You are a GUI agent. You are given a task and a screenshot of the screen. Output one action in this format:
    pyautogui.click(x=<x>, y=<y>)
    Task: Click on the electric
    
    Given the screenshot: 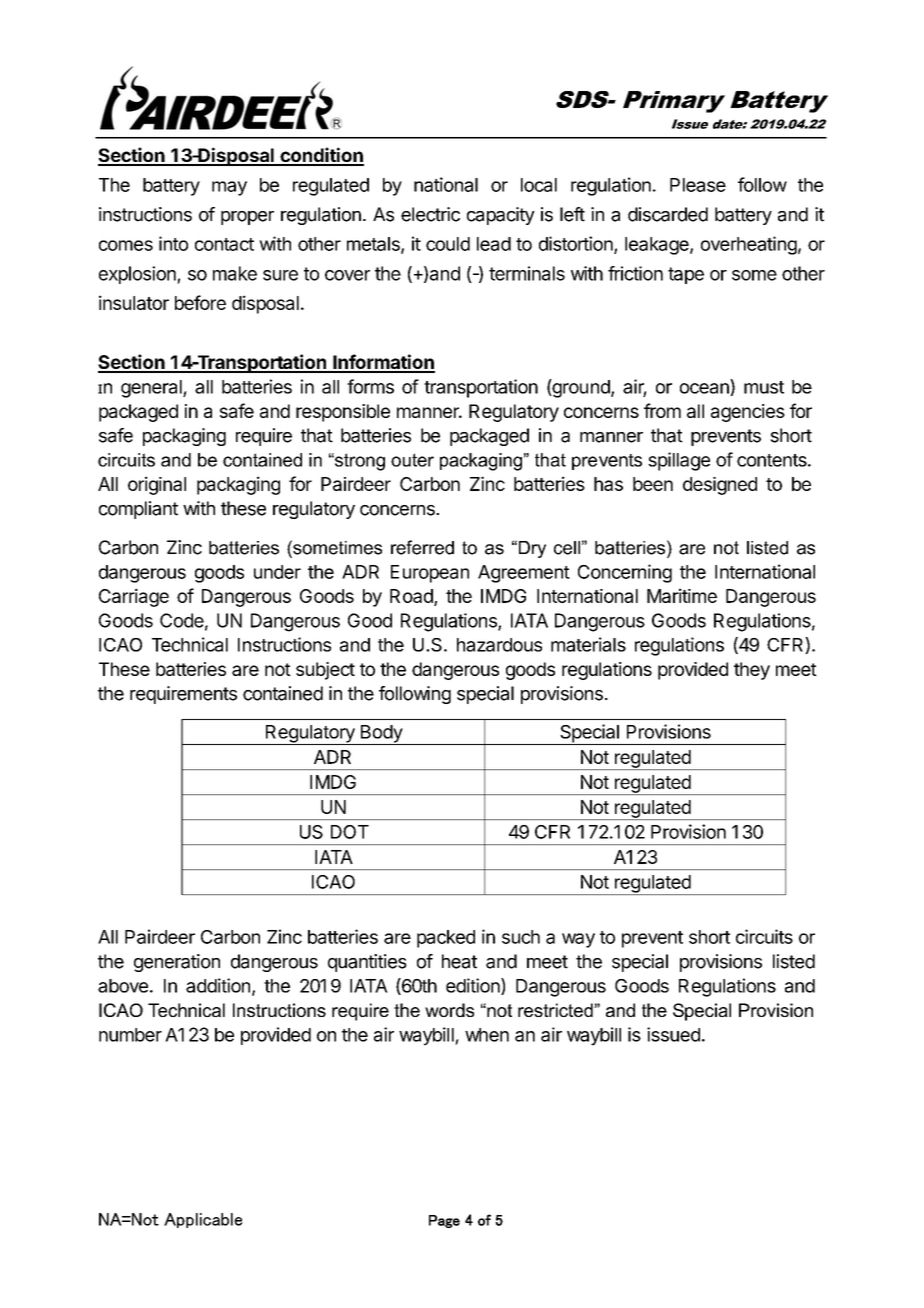 What is the action you would take?
    pyautogui.click(x=430, y=214)
